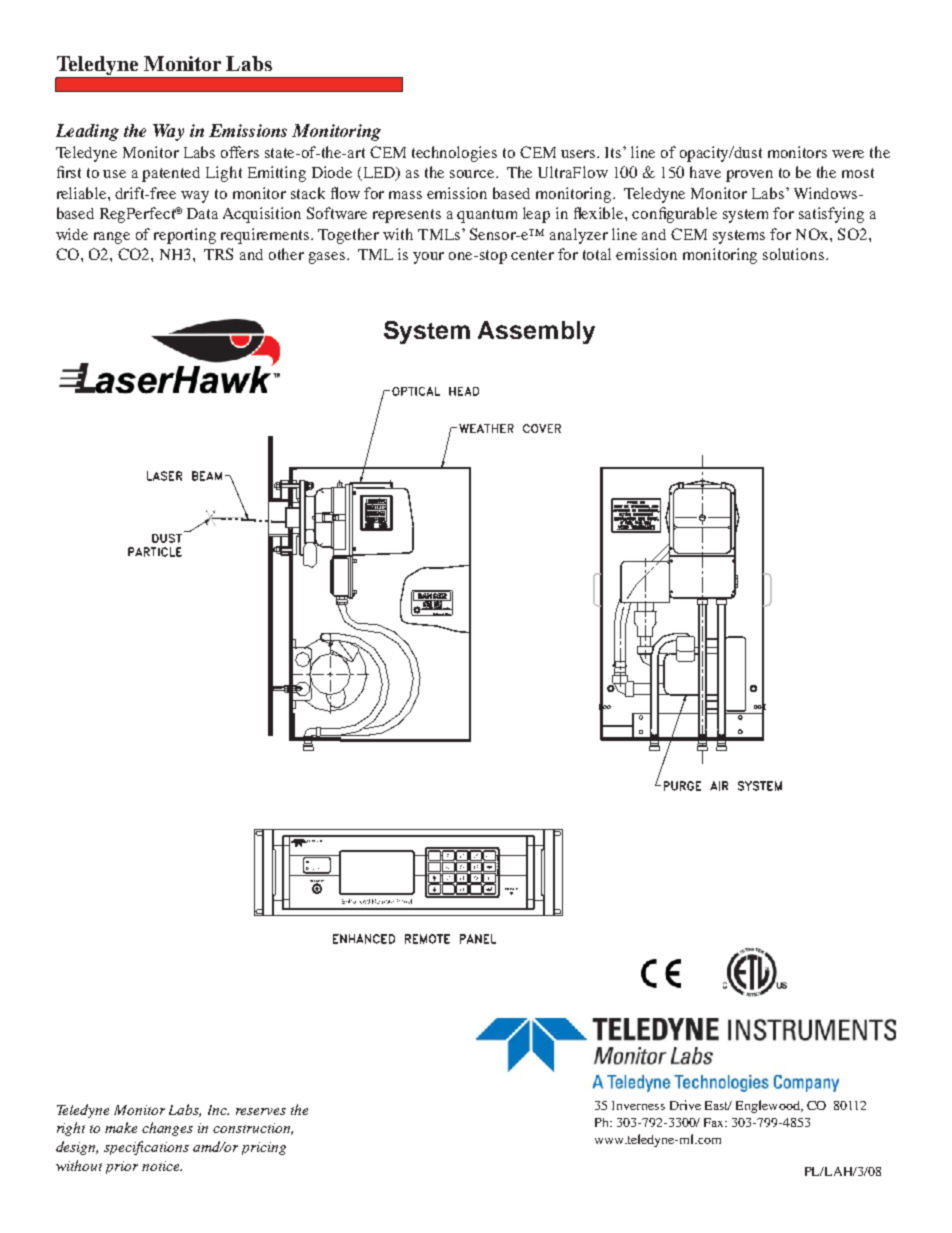  What do you see at coordinates (769, 1106) in the page?
I see `Englewood` at bounding box center [769, 1106].
